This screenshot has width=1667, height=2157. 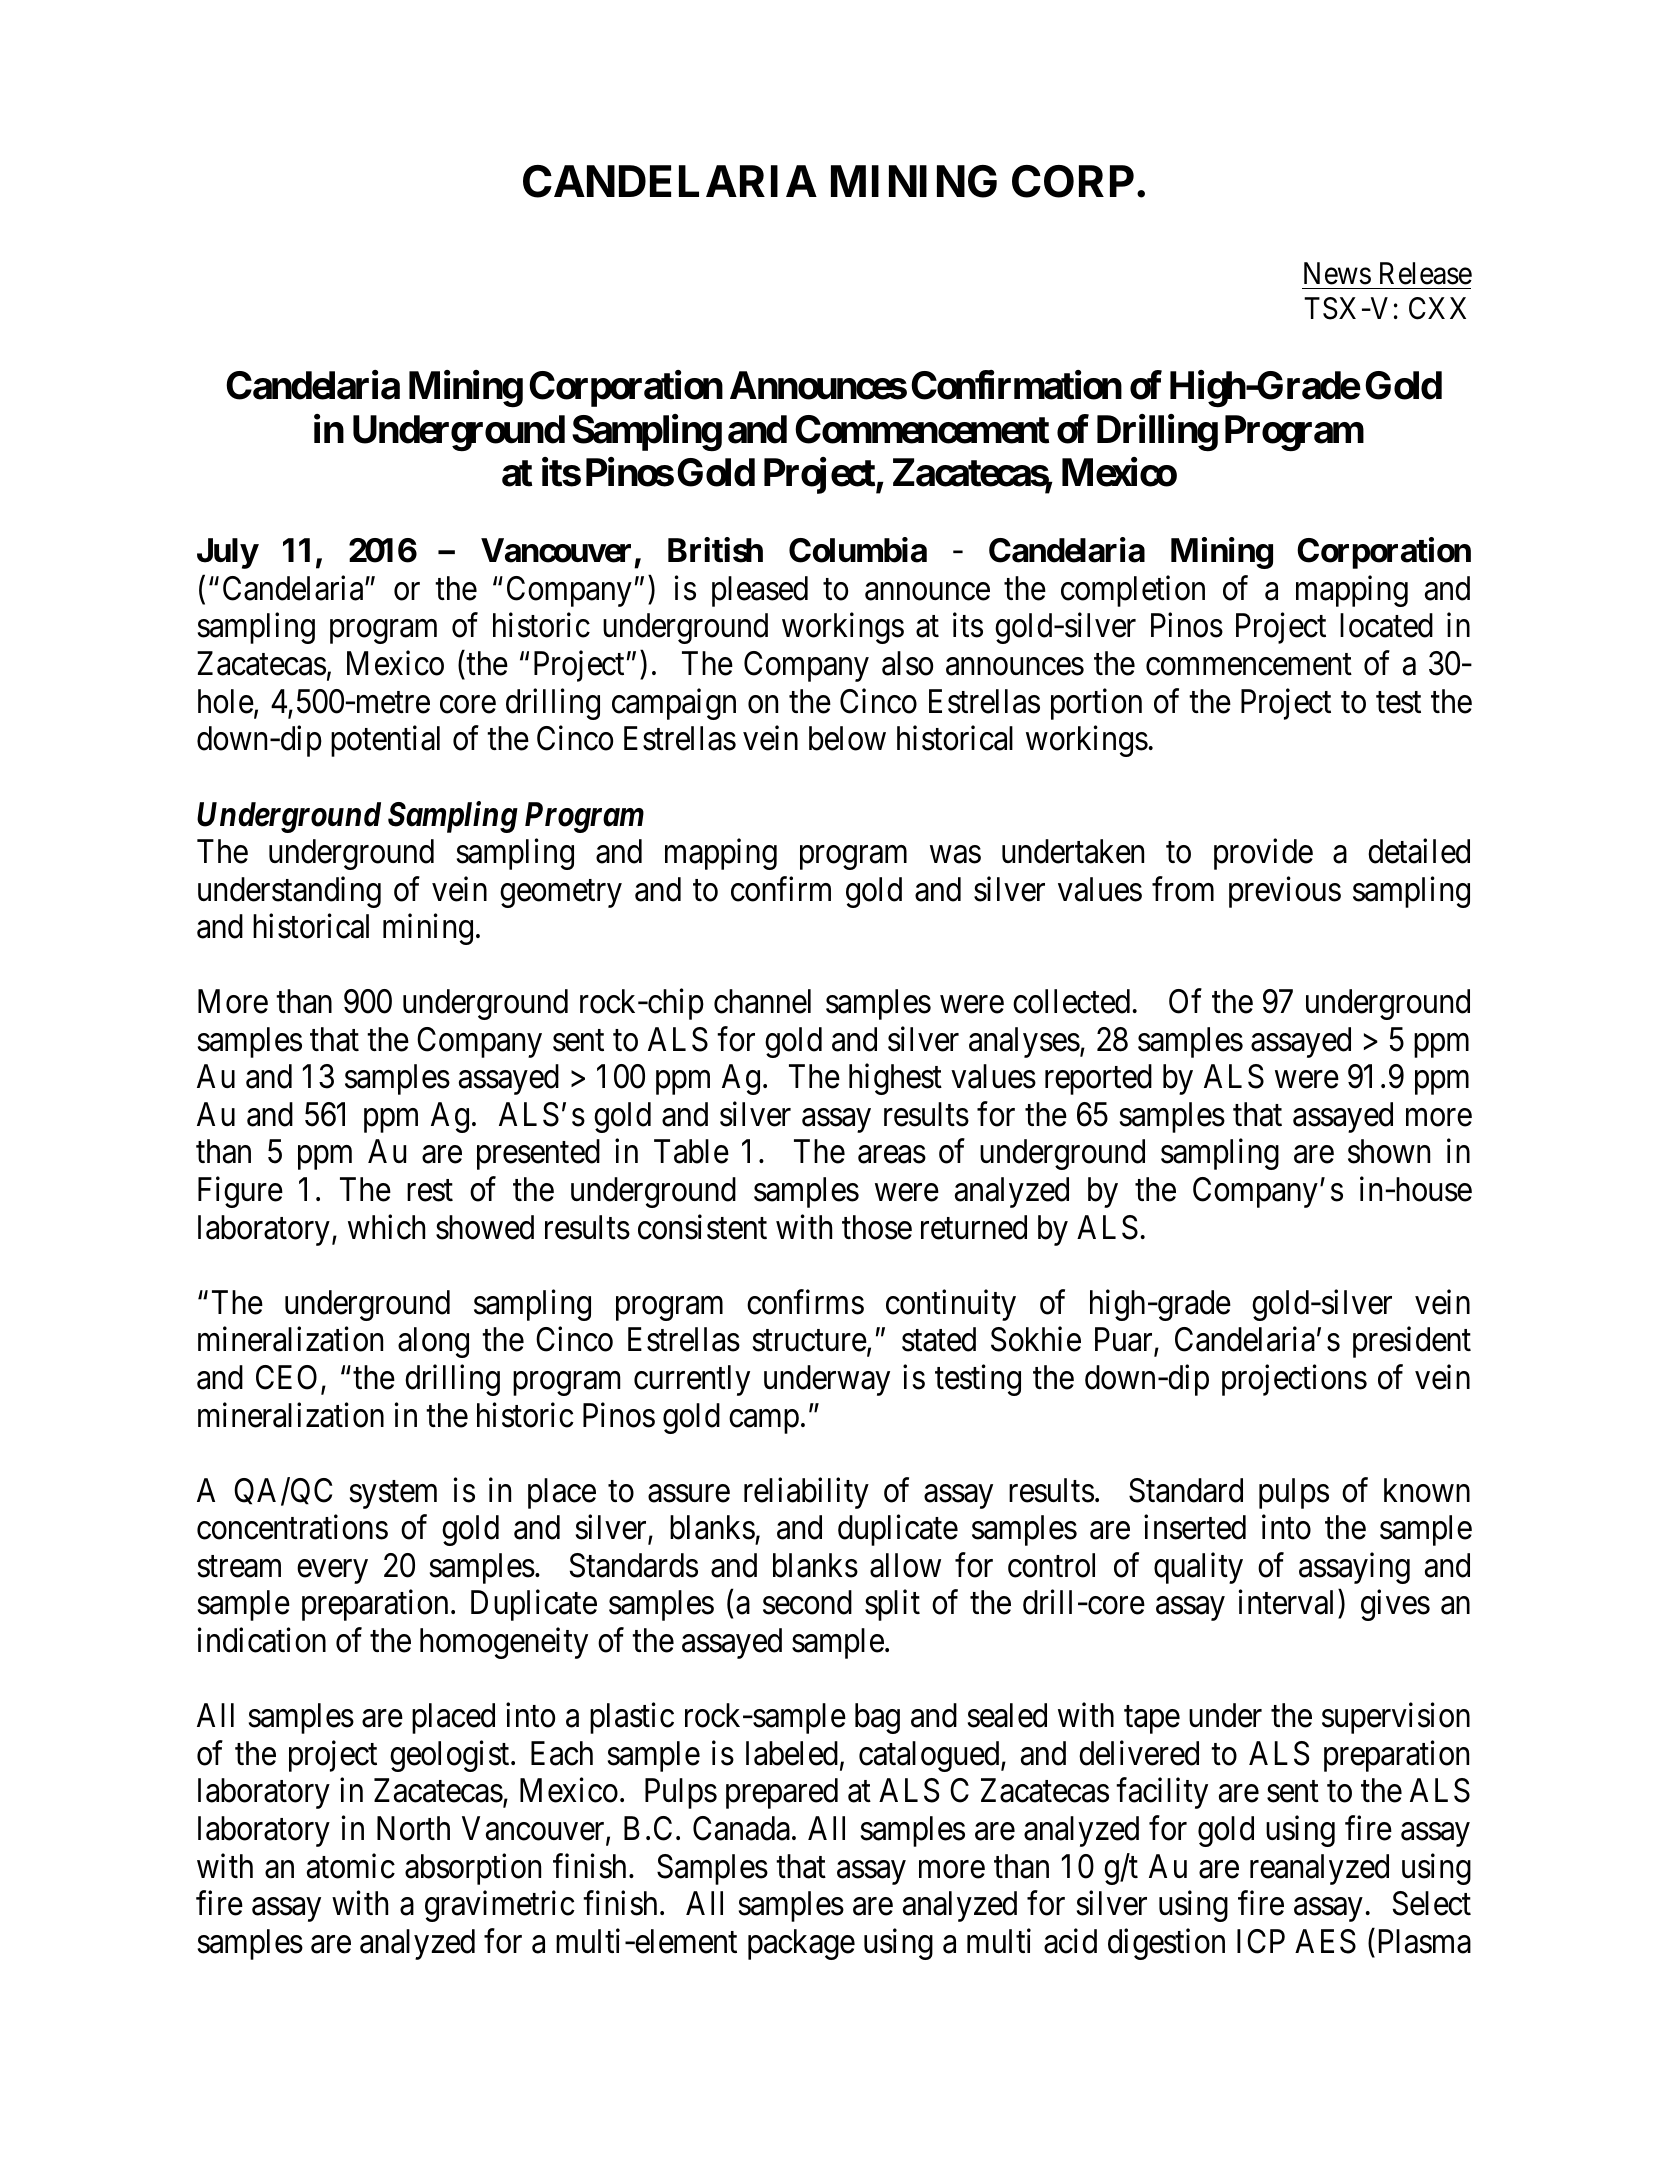 I want to click on Columbia, so click(x=858, y=550).
